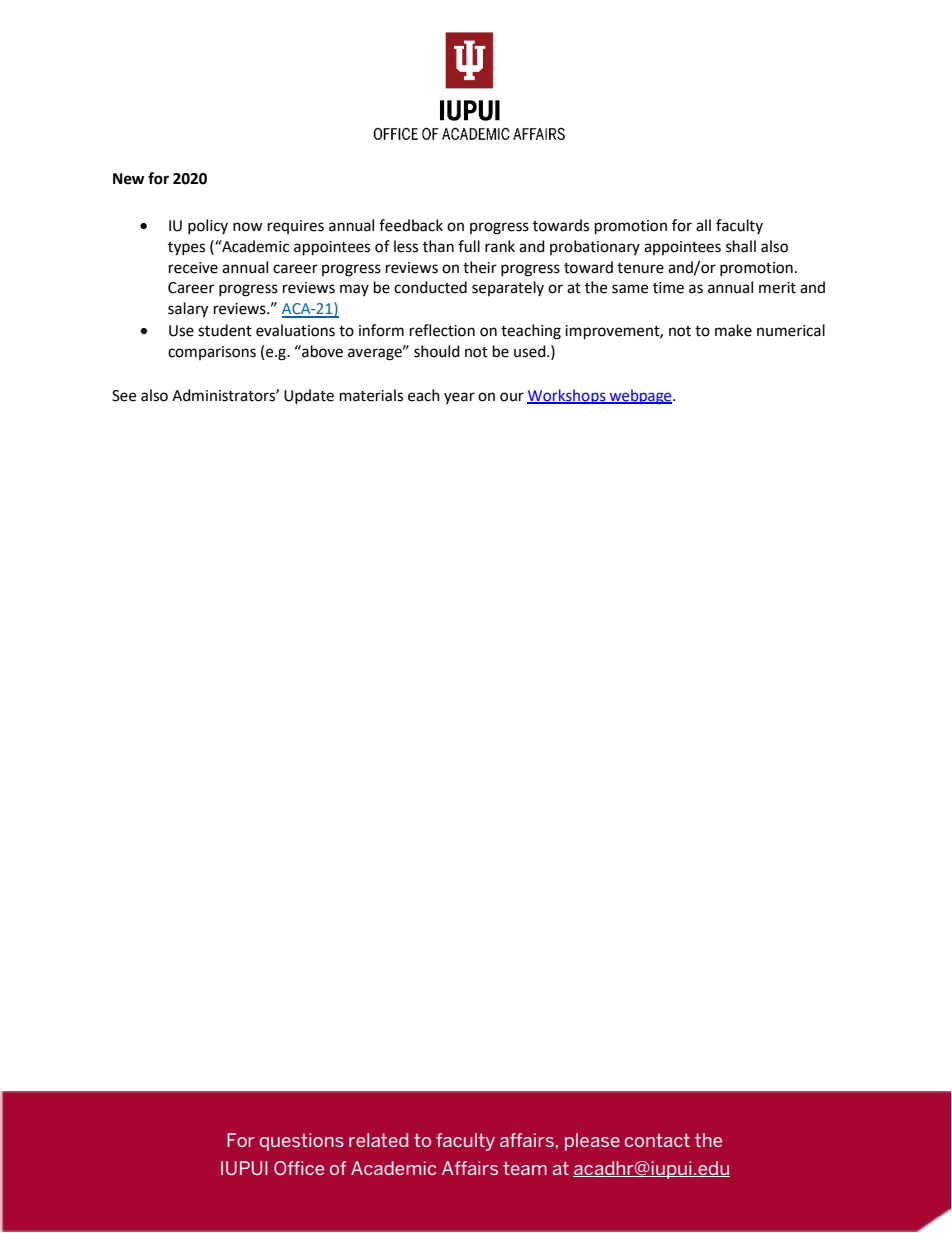 The image size is (952, 1233). I want to click on questions, so click(302, 1142).
